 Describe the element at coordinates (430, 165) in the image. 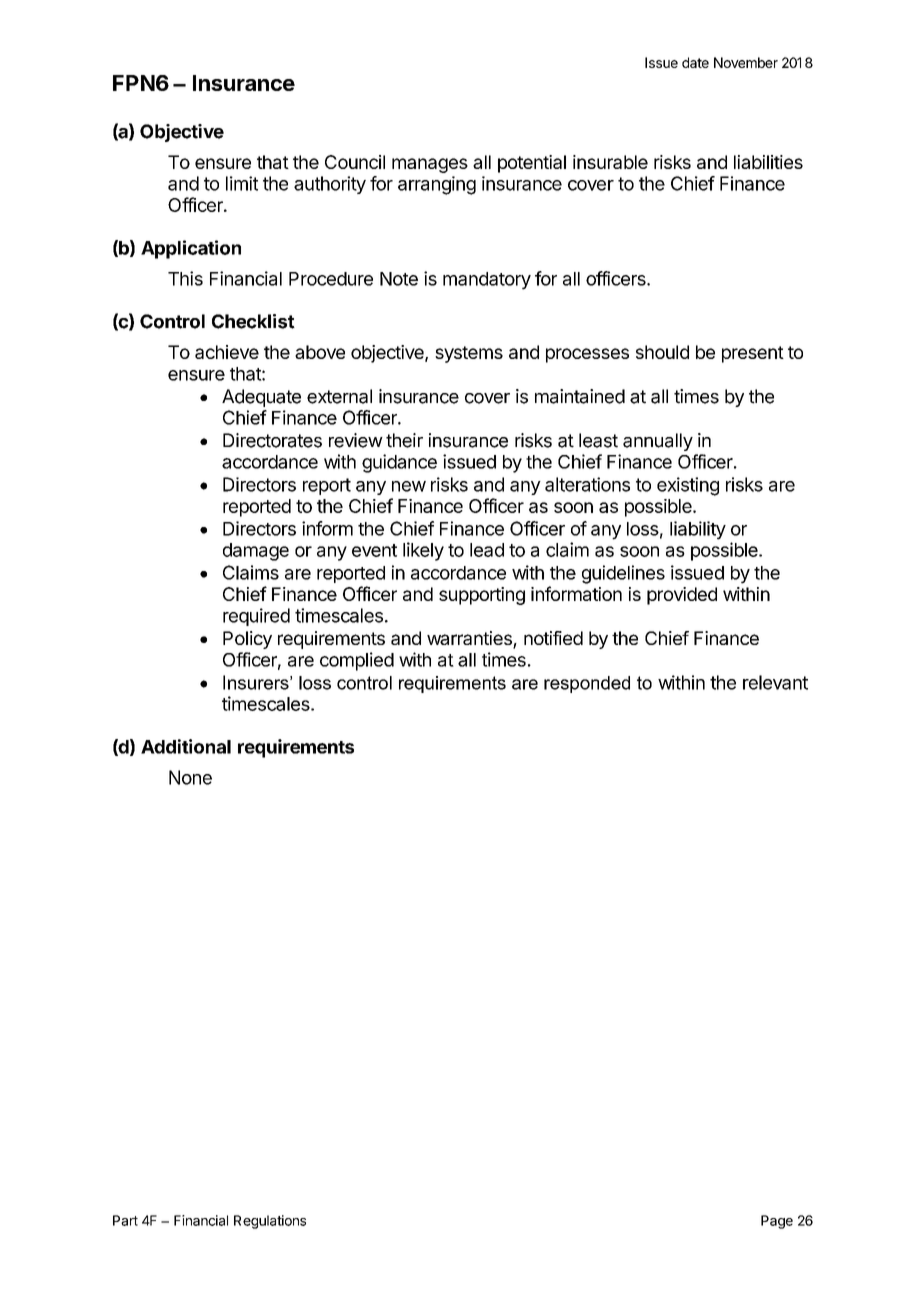

I see `manages` at that location.
